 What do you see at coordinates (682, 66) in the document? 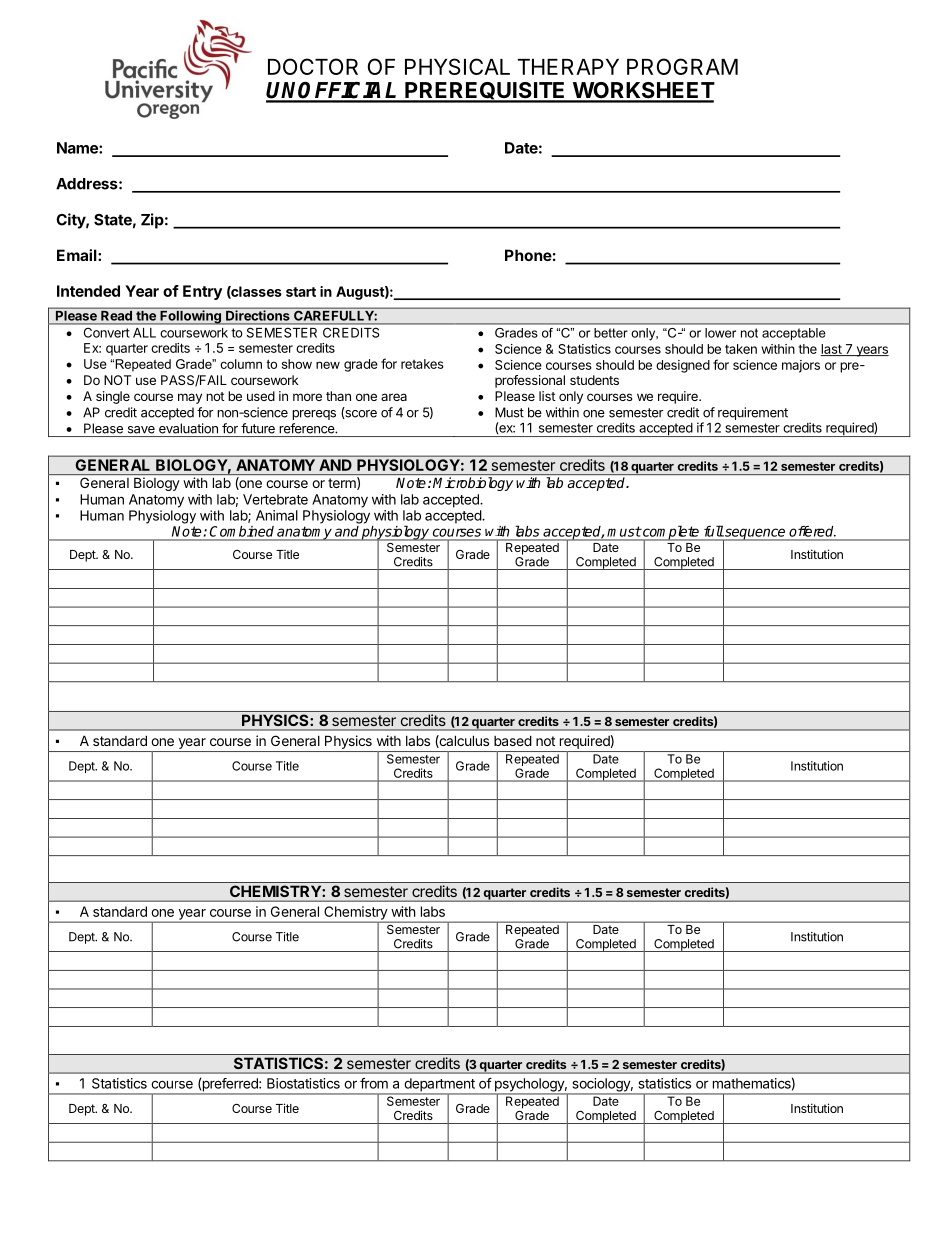
I see `PROGRAM` at bounding box center [682, 66].
